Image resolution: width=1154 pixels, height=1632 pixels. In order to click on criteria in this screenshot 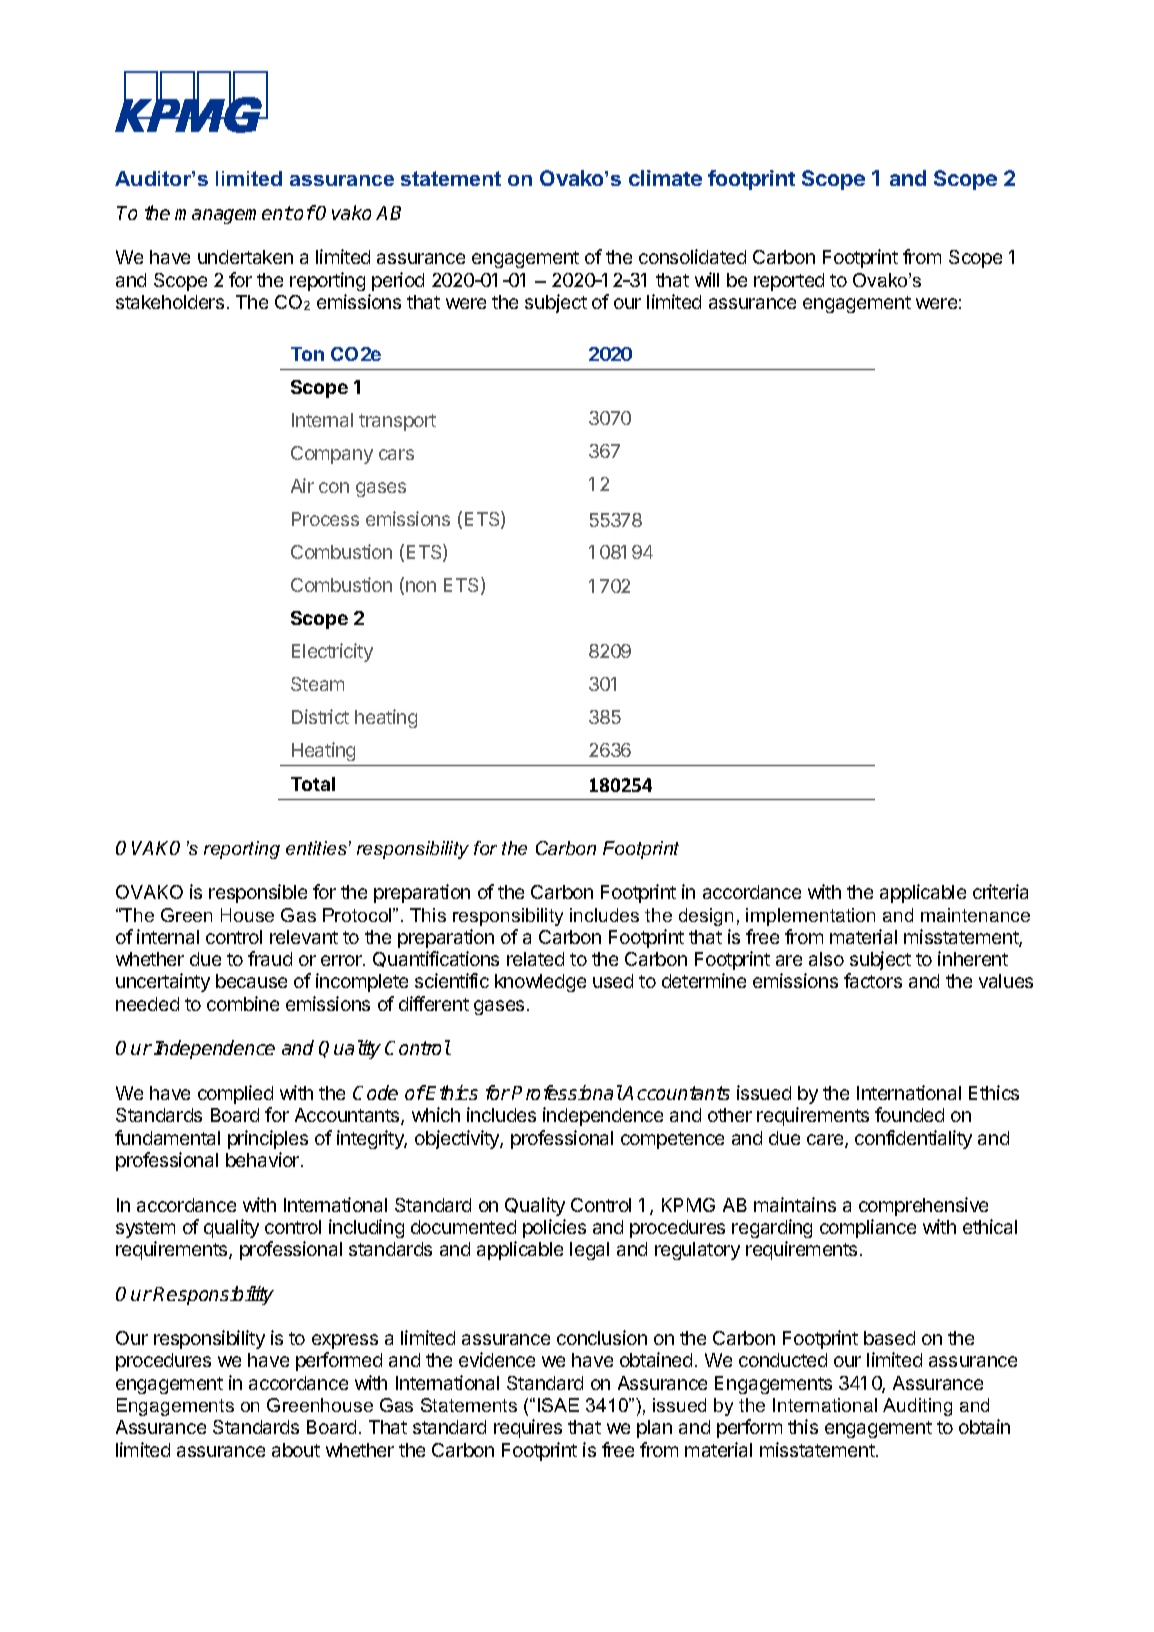, I will do `click(1000, 891)`.
